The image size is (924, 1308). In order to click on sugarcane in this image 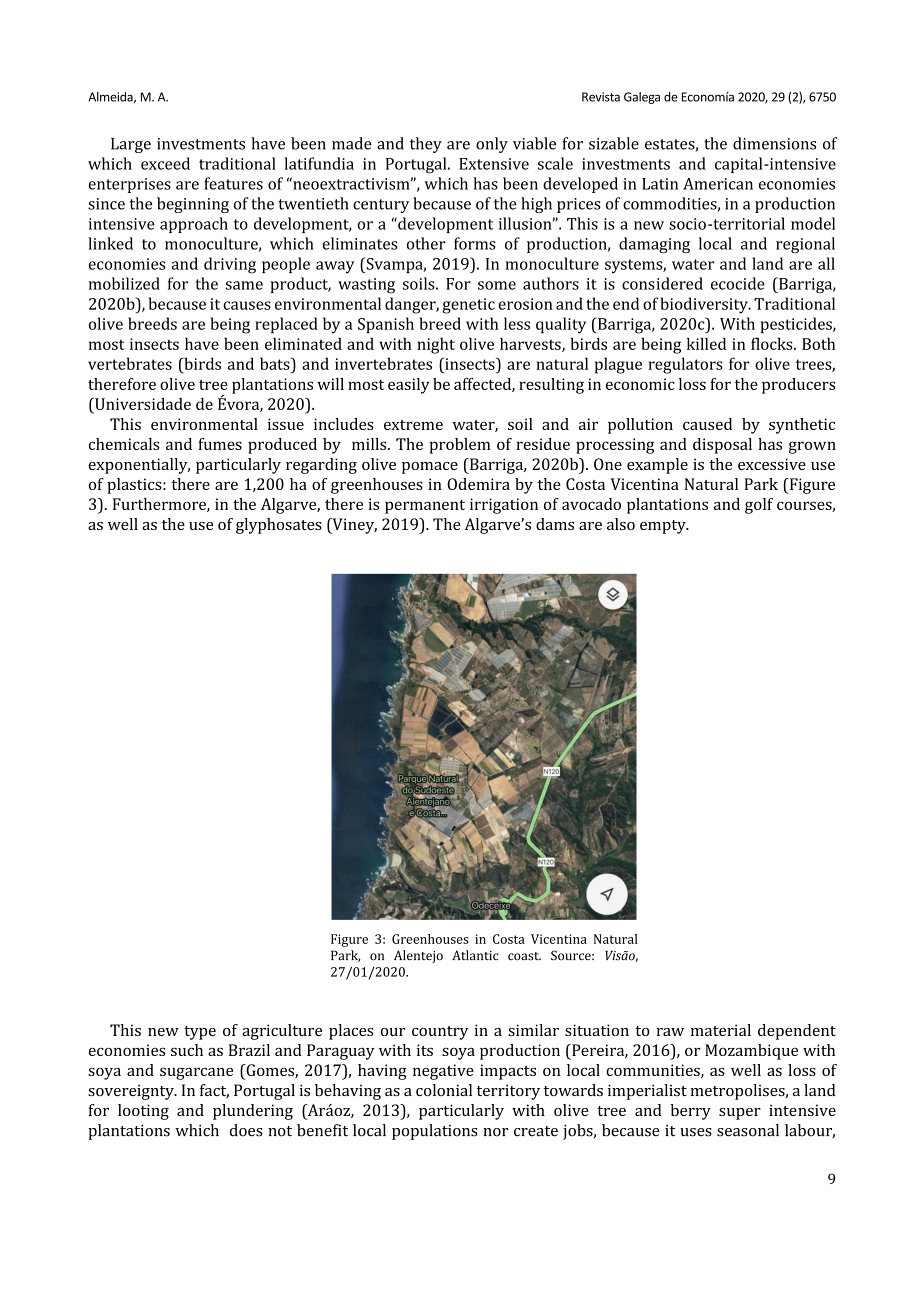, I will do `click(196, 1073)`.
